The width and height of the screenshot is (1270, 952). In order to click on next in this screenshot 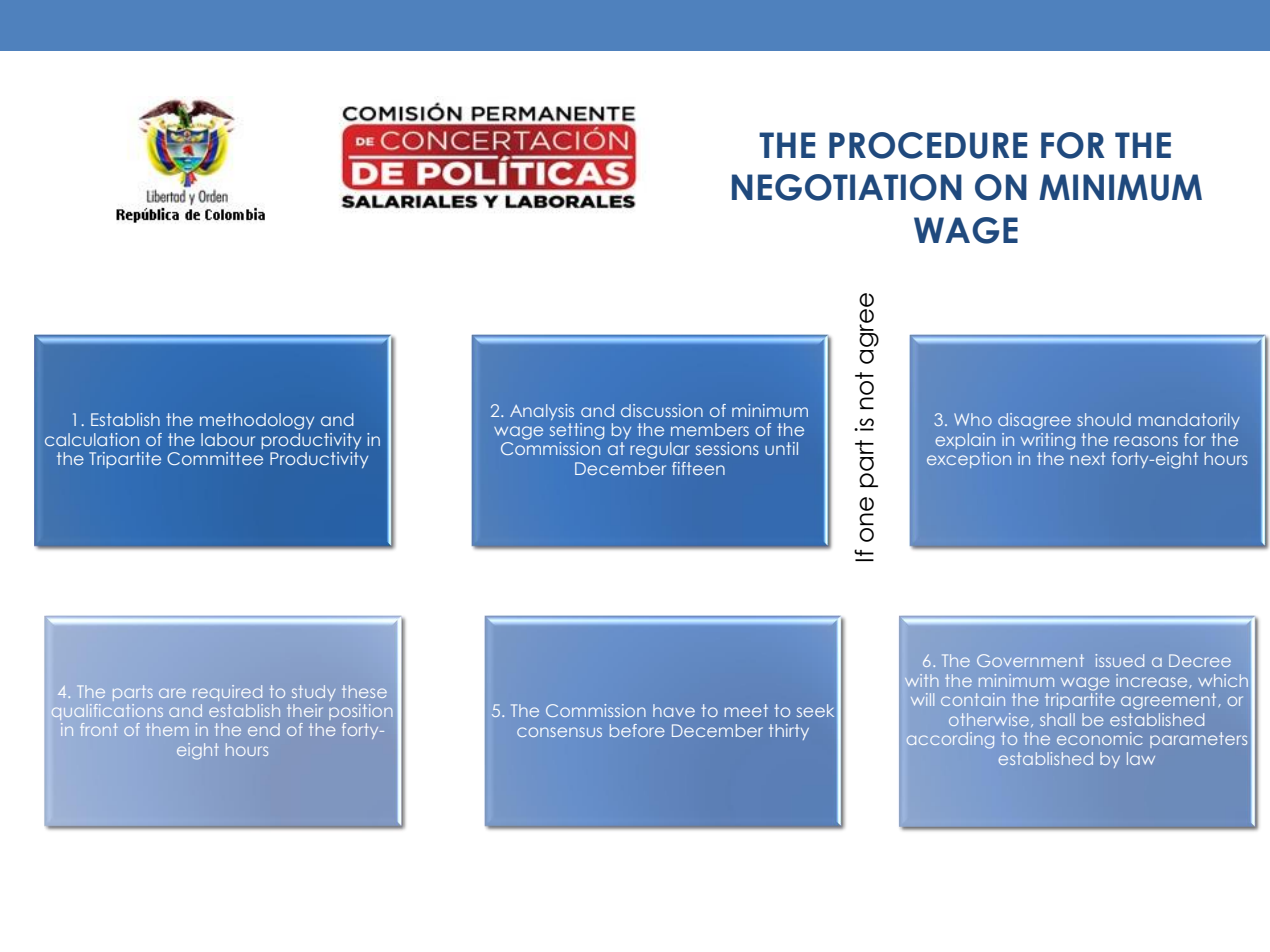, I will do `click(1088, 458)`.
